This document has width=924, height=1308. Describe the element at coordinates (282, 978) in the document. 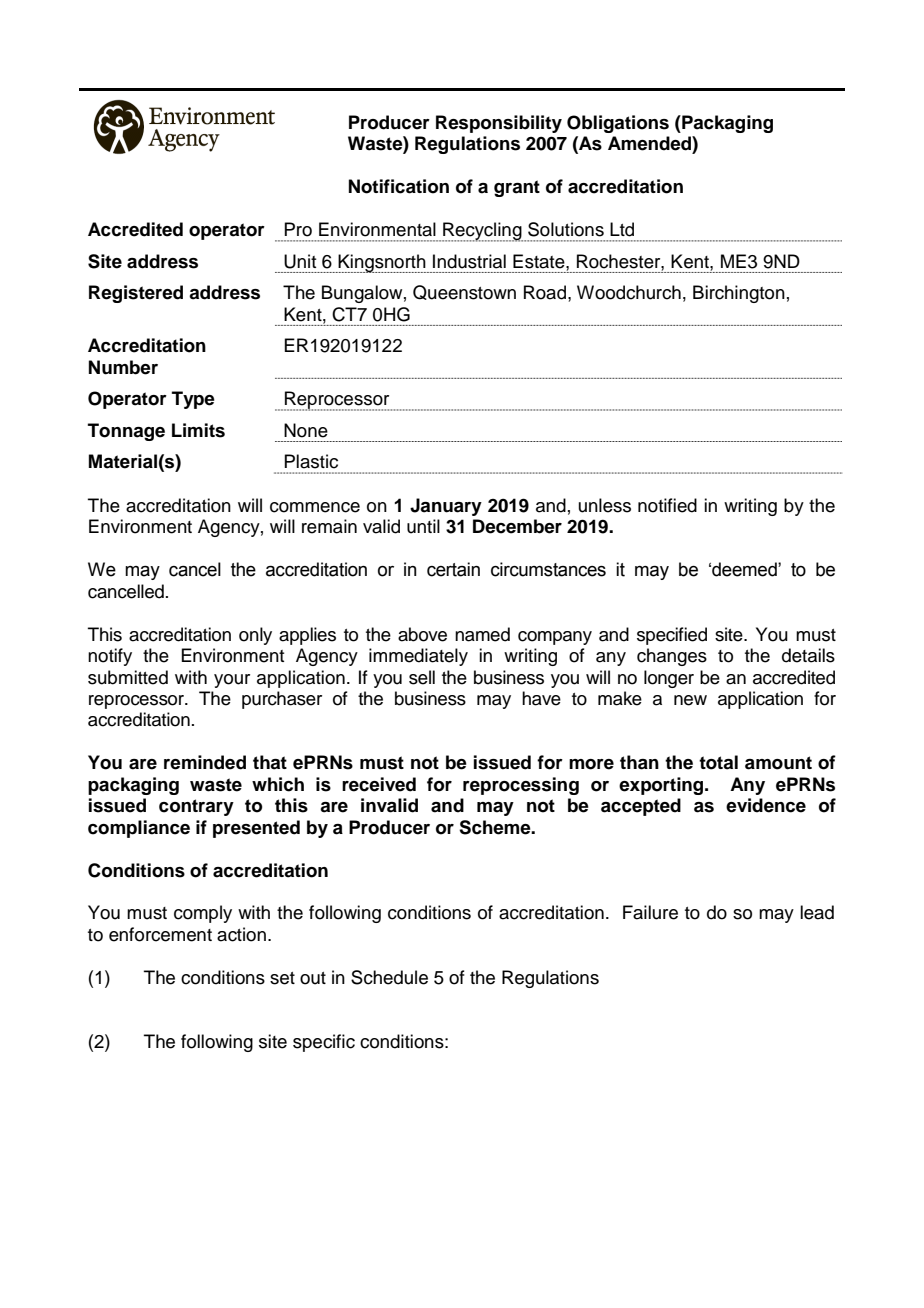

I see `set` at that location.
